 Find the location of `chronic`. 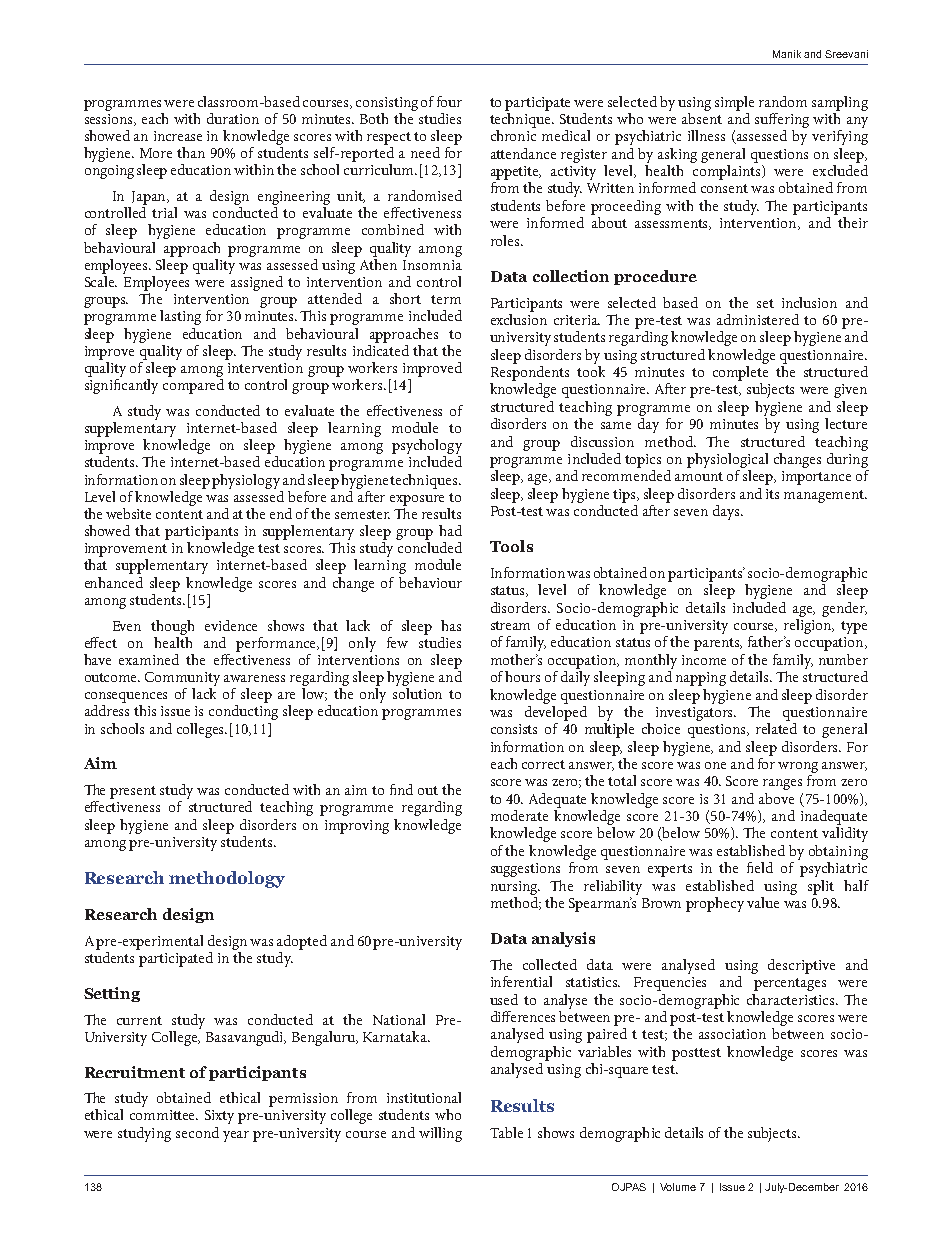

chronic is located at coordinates (513, 135).
